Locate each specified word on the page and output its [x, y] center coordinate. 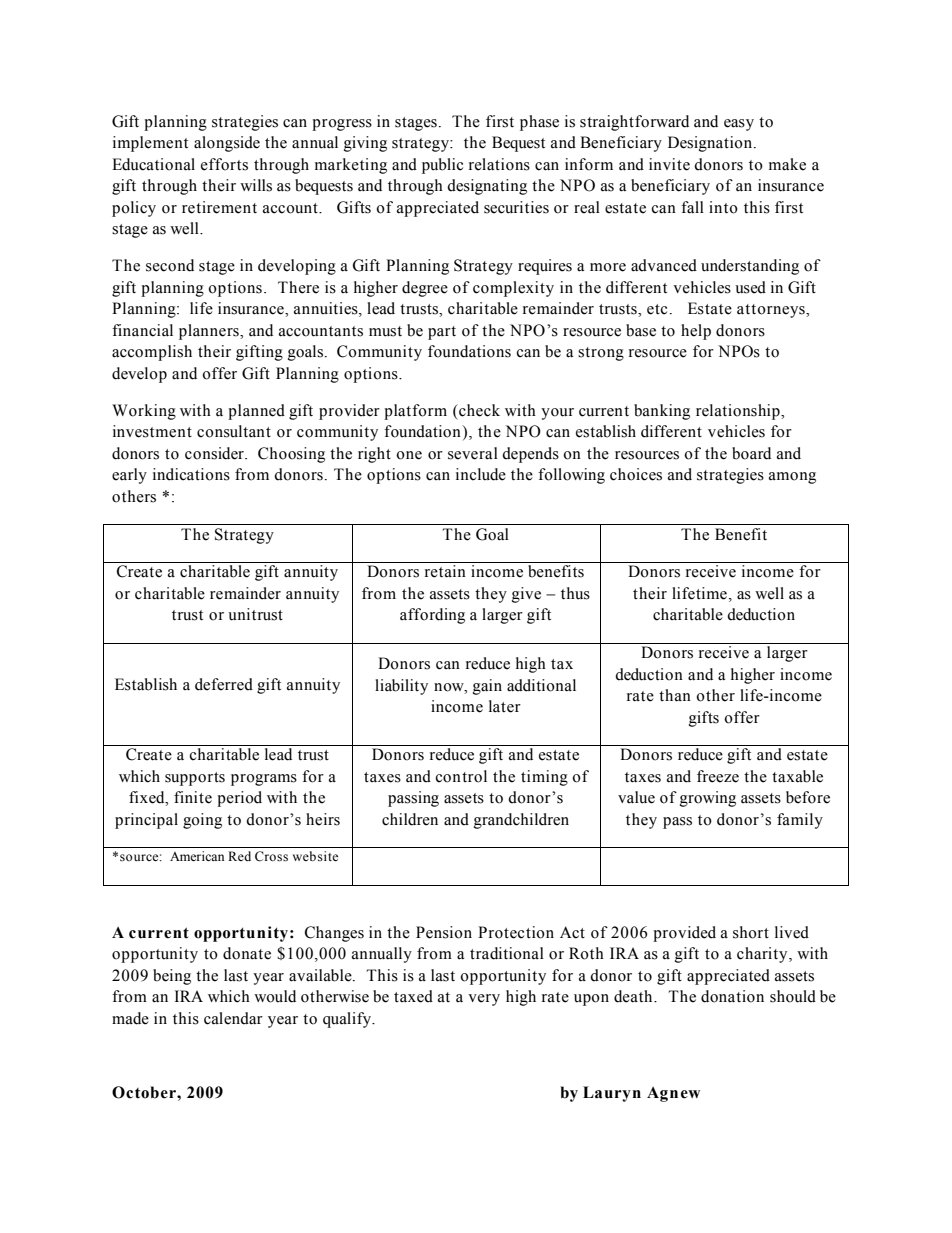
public [442, 166]
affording [432, 616]
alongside [227, 144]
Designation [711, 144]
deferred [224, 684]
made [130, 1018]
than [675, 695]
